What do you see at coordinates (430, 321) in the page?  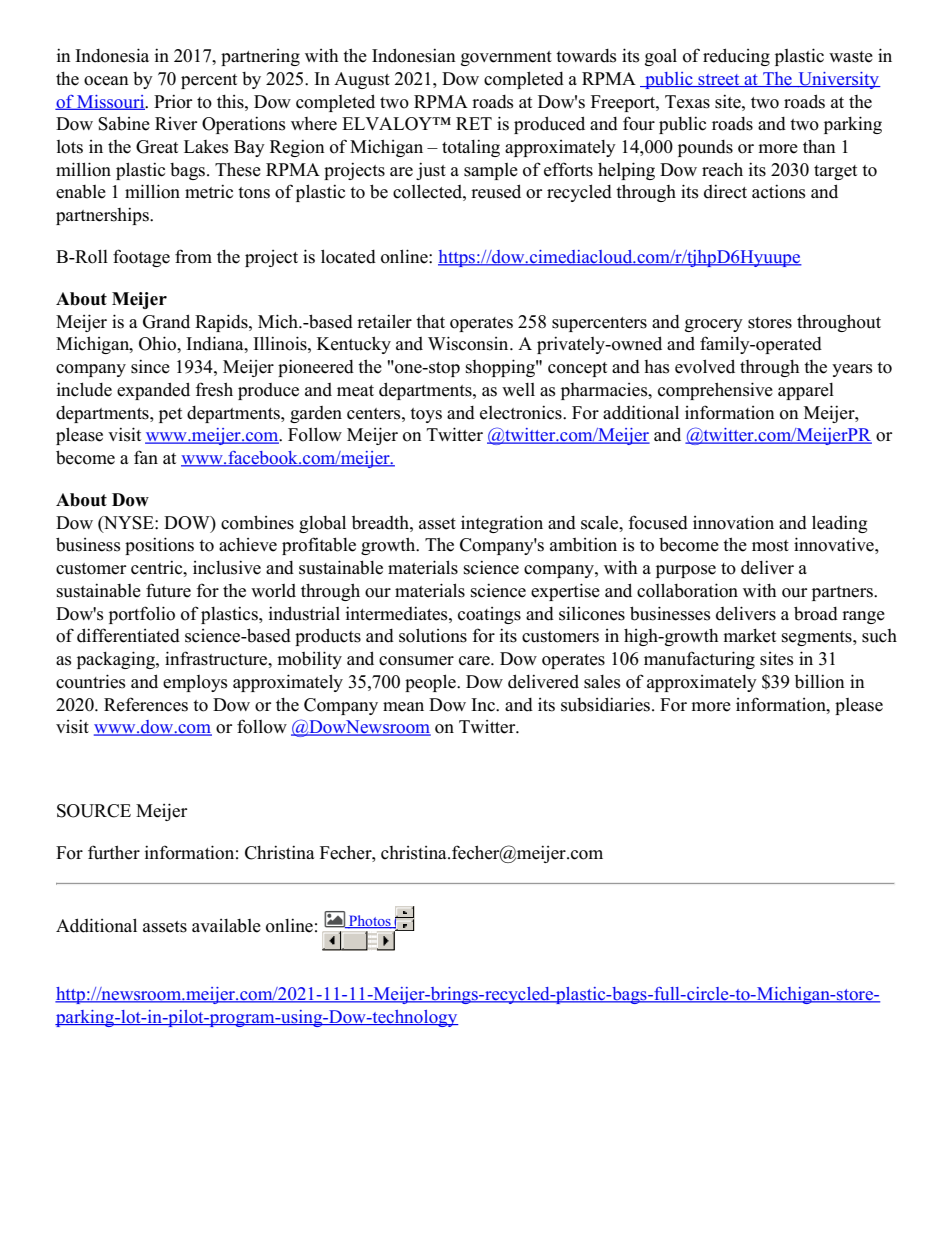 I see `that` at bounding box center [430, 321].
